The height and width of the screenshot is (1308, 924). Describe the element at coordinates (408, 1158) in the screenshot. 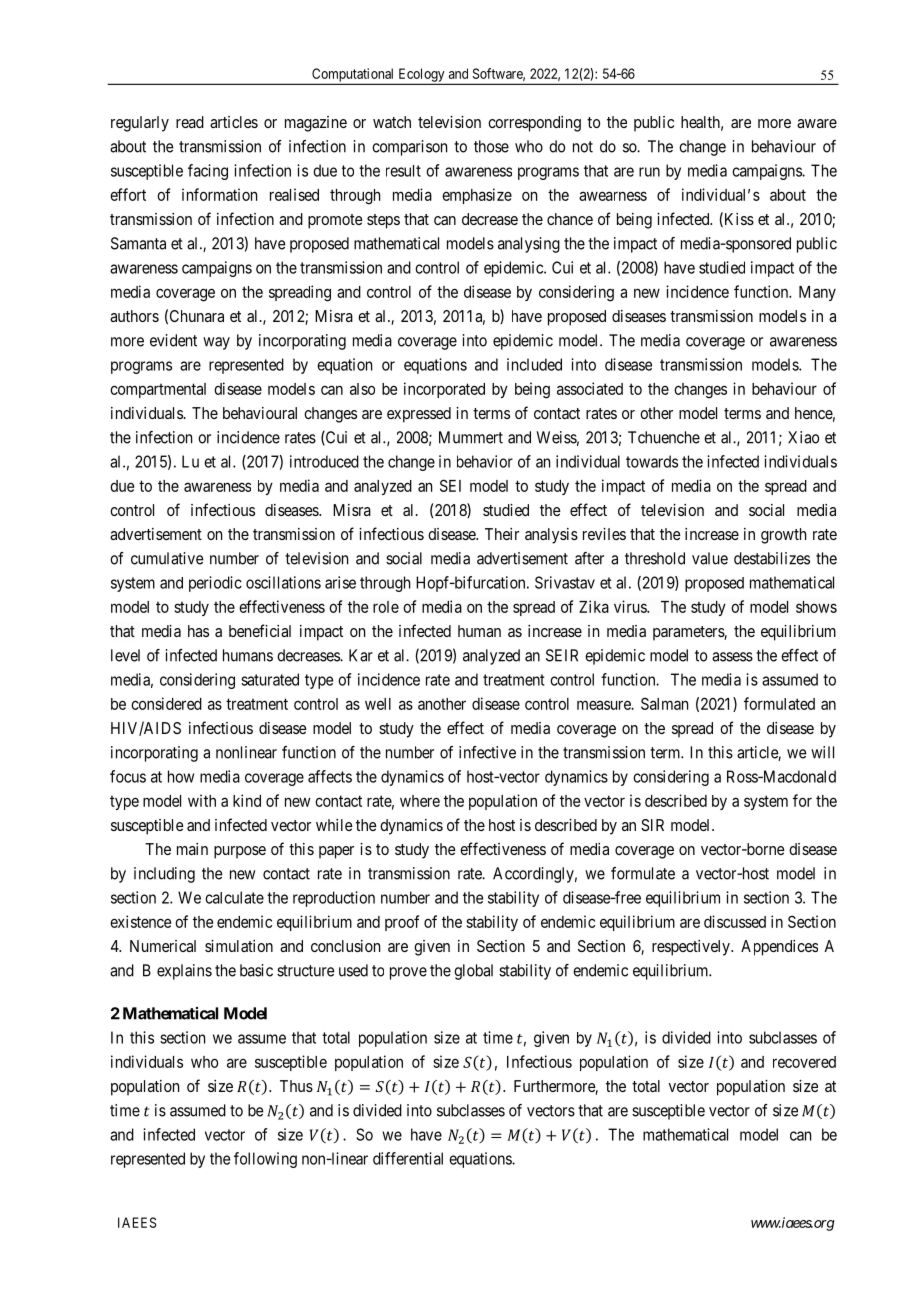

I see `differential` at that location.
